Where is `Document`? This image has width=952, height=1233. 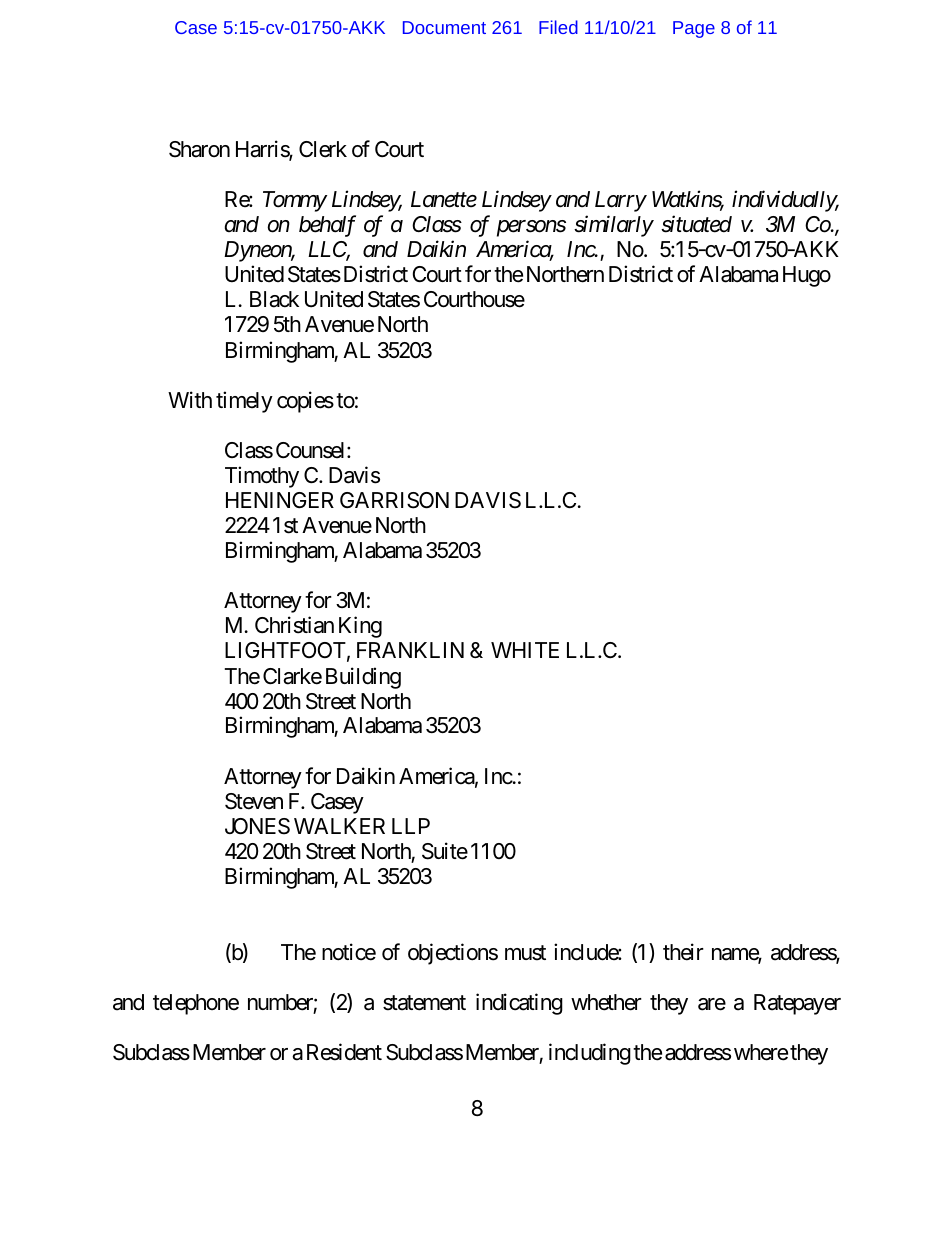 Document is located at coordinates (444, 27).
